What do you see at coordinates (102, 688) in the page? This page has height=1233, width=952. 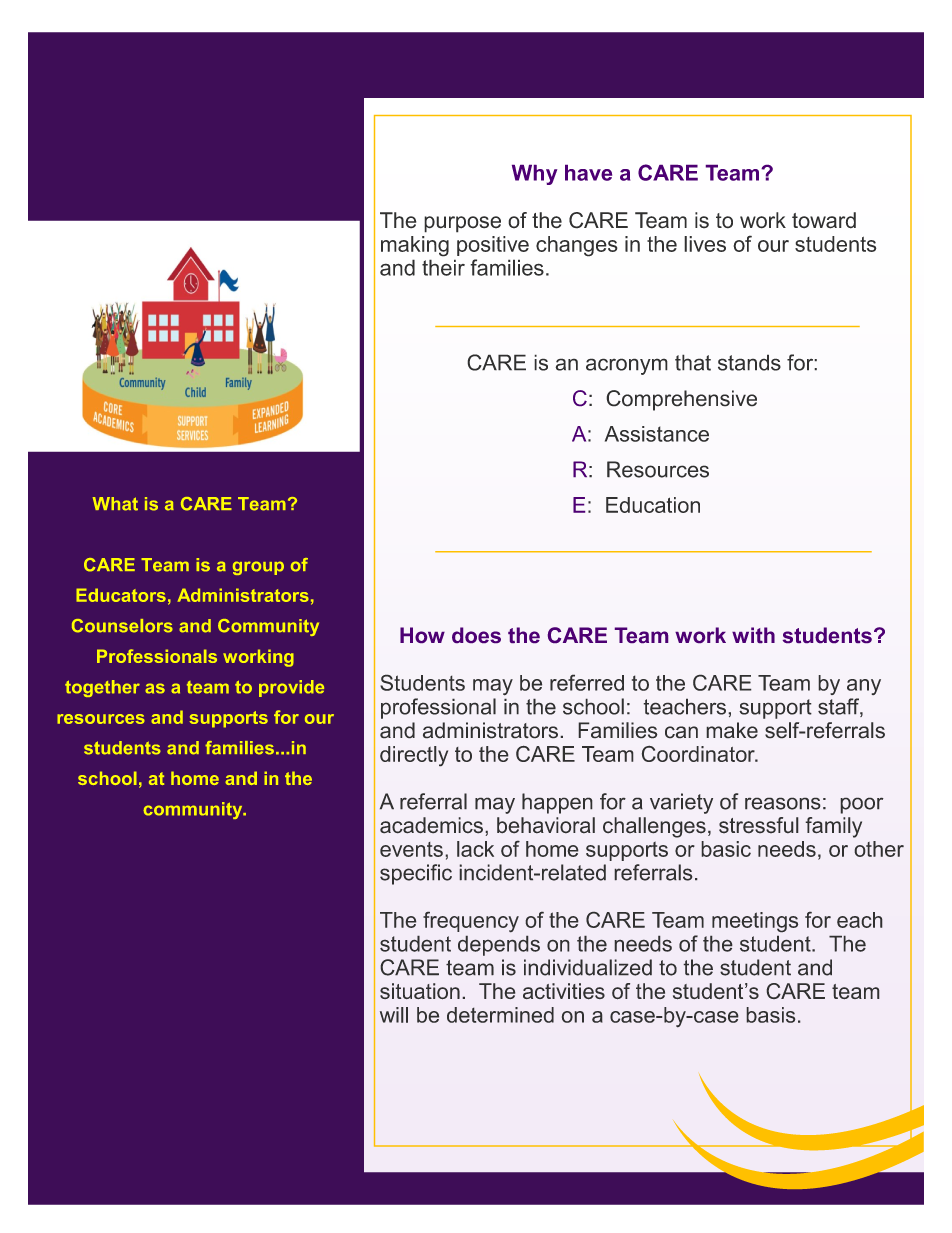 I see `together` at bounding box center [102, 688].
